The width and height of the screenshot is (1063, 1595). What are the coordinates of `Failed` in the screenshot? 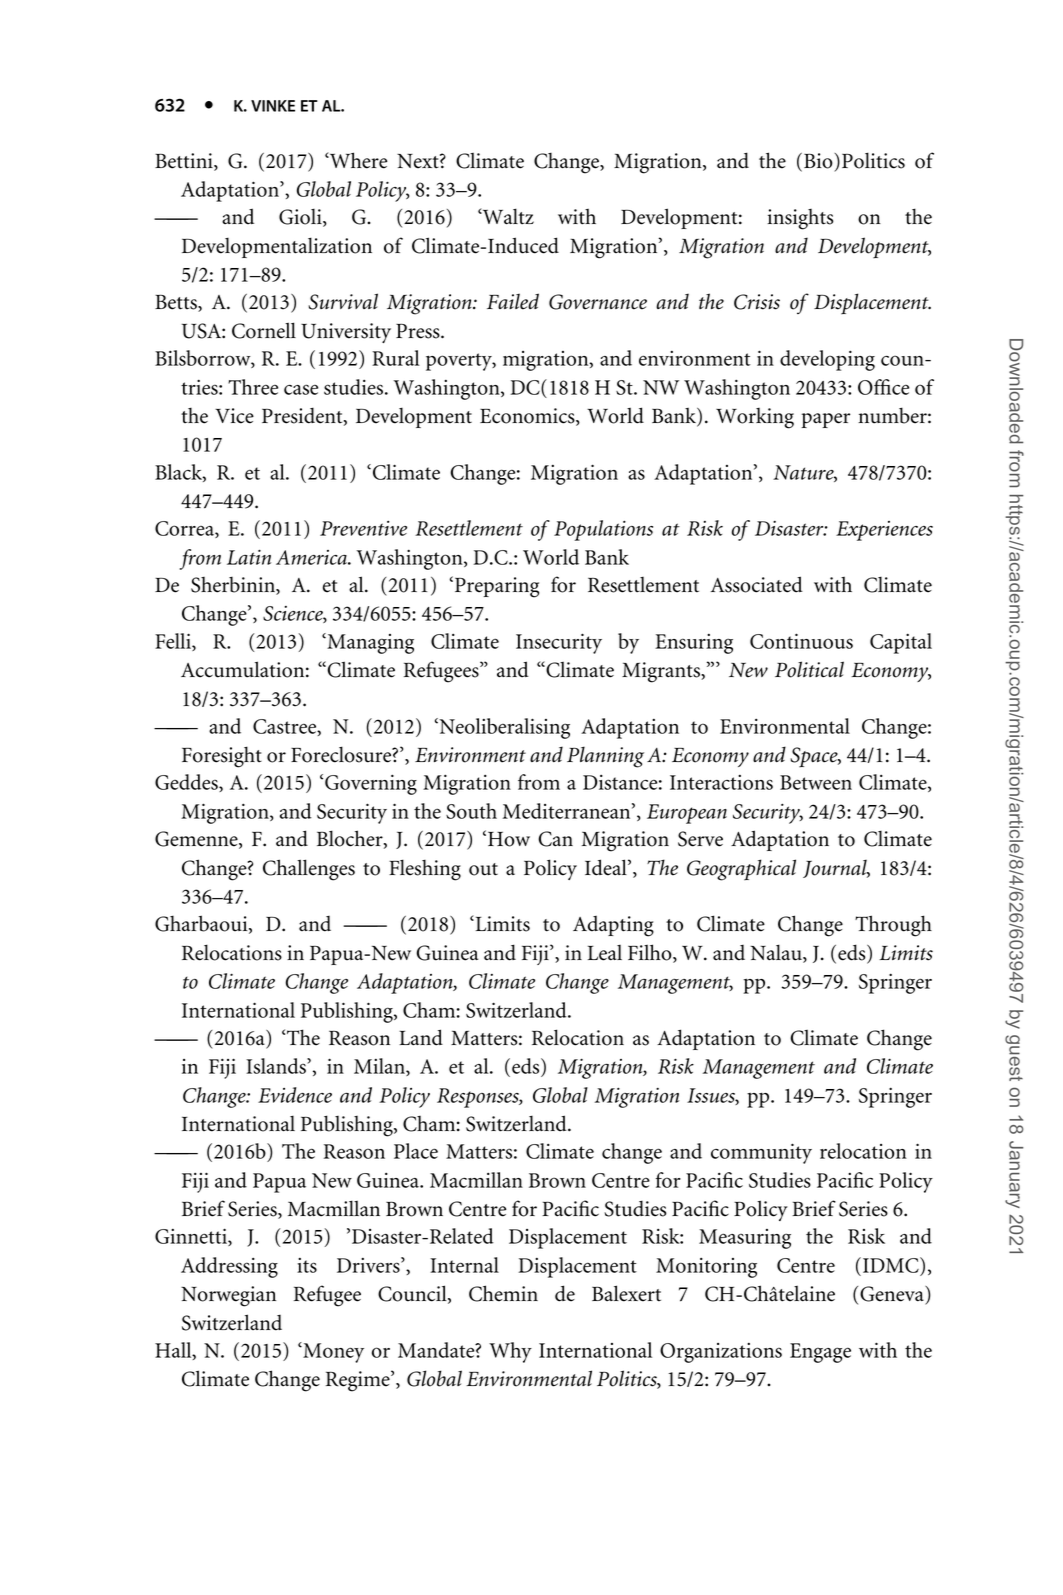 It's located at (513, 301).
